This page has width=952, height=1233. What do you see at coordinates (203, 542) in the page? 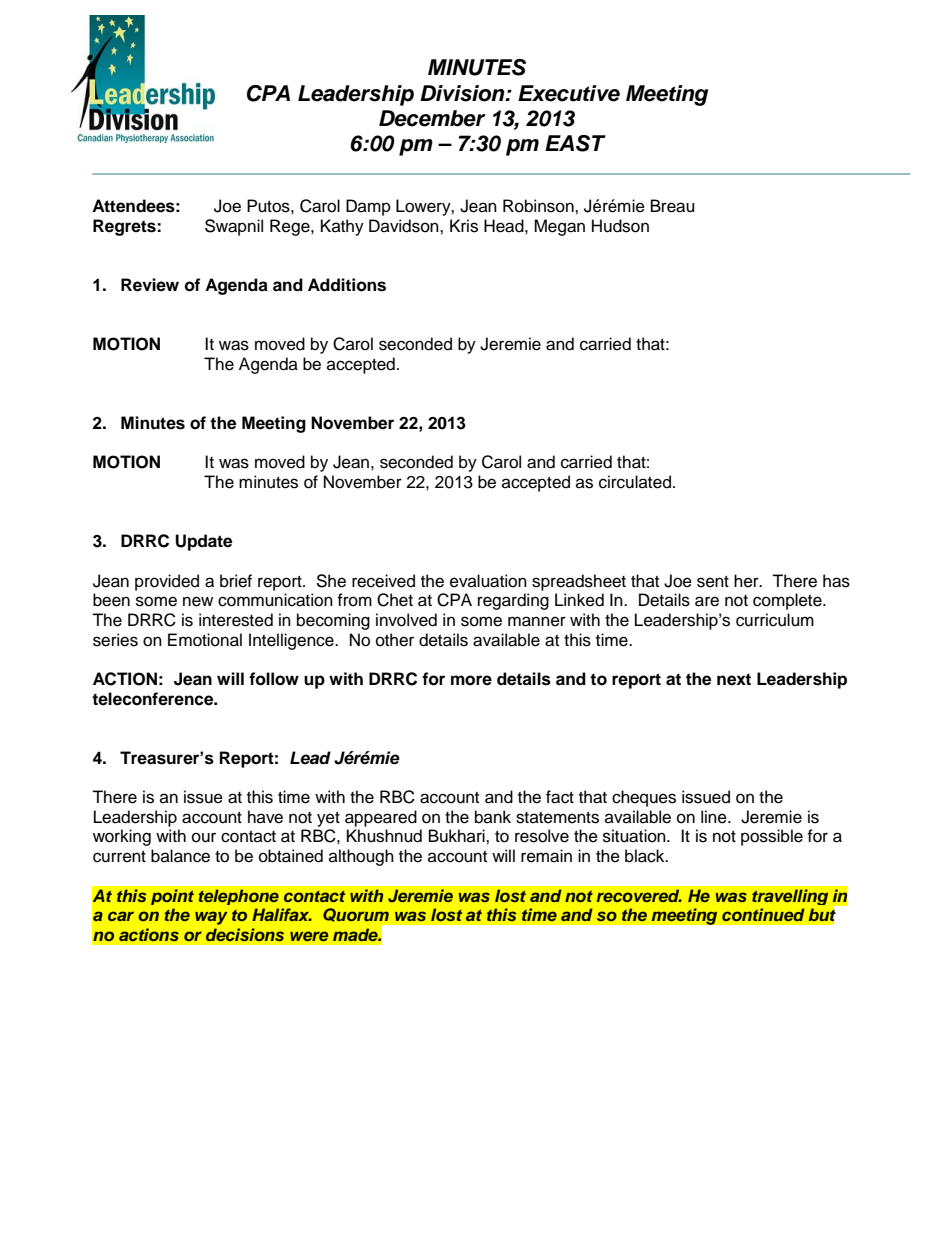
I see `Update` at bounding box center [203, 542].
